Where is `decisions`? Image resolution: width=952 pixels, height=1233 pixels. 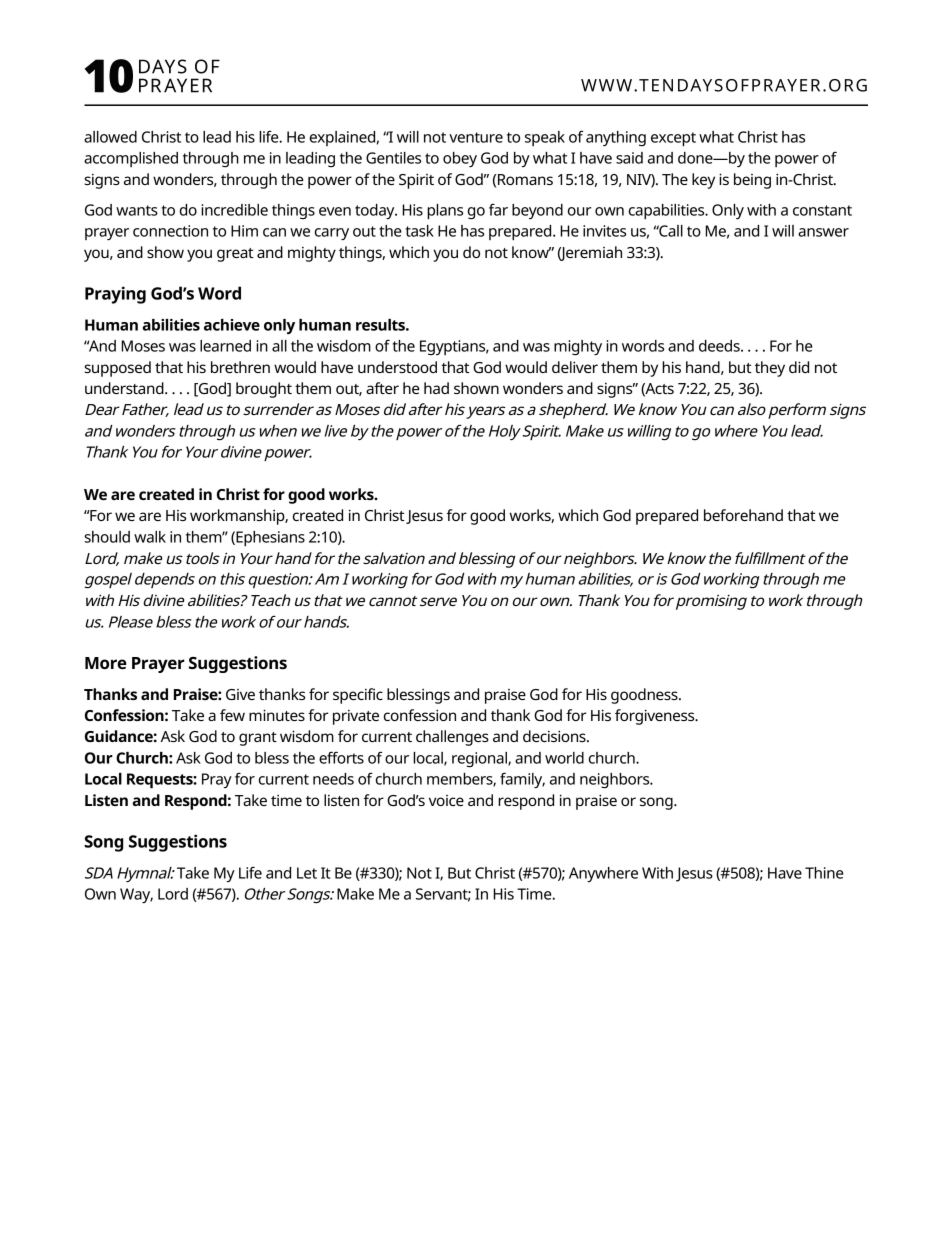
decisions is located at coordinates (555, 736).
